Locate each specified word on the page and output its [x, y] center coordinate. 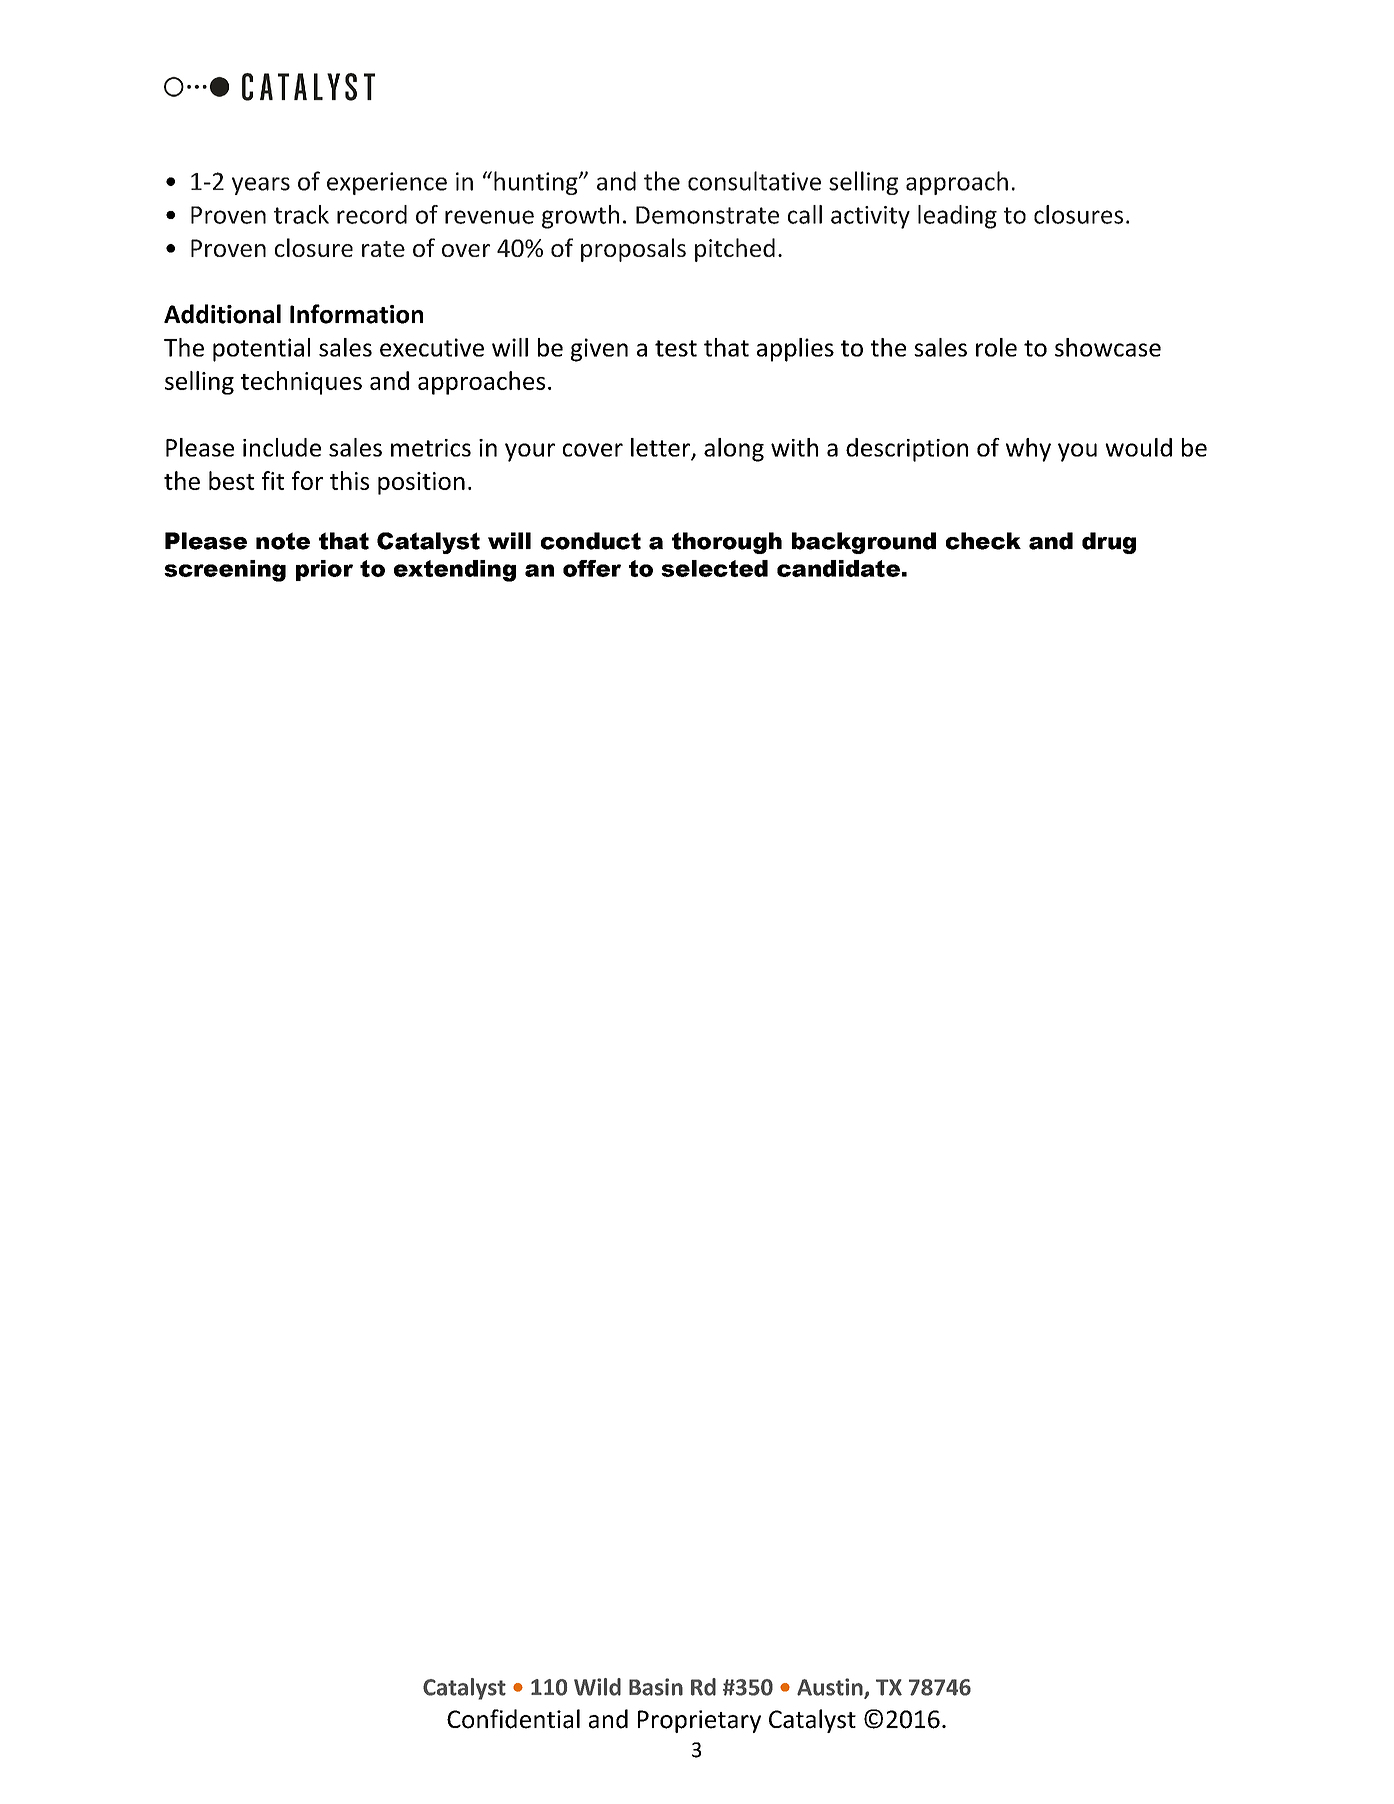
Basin [656, 1687]
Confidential [513, 1719]
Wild [597, 1687]
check [983, 541]
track [301, 214]
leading [957, 217]
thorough [727, 543]
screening [225, 571]
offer [592, 568]
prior [324, 570]
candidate [838, 568]
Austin [831, 1688]
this [349, 480]
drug [1109, 543]
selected [714, 568]
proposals [633, 250]
